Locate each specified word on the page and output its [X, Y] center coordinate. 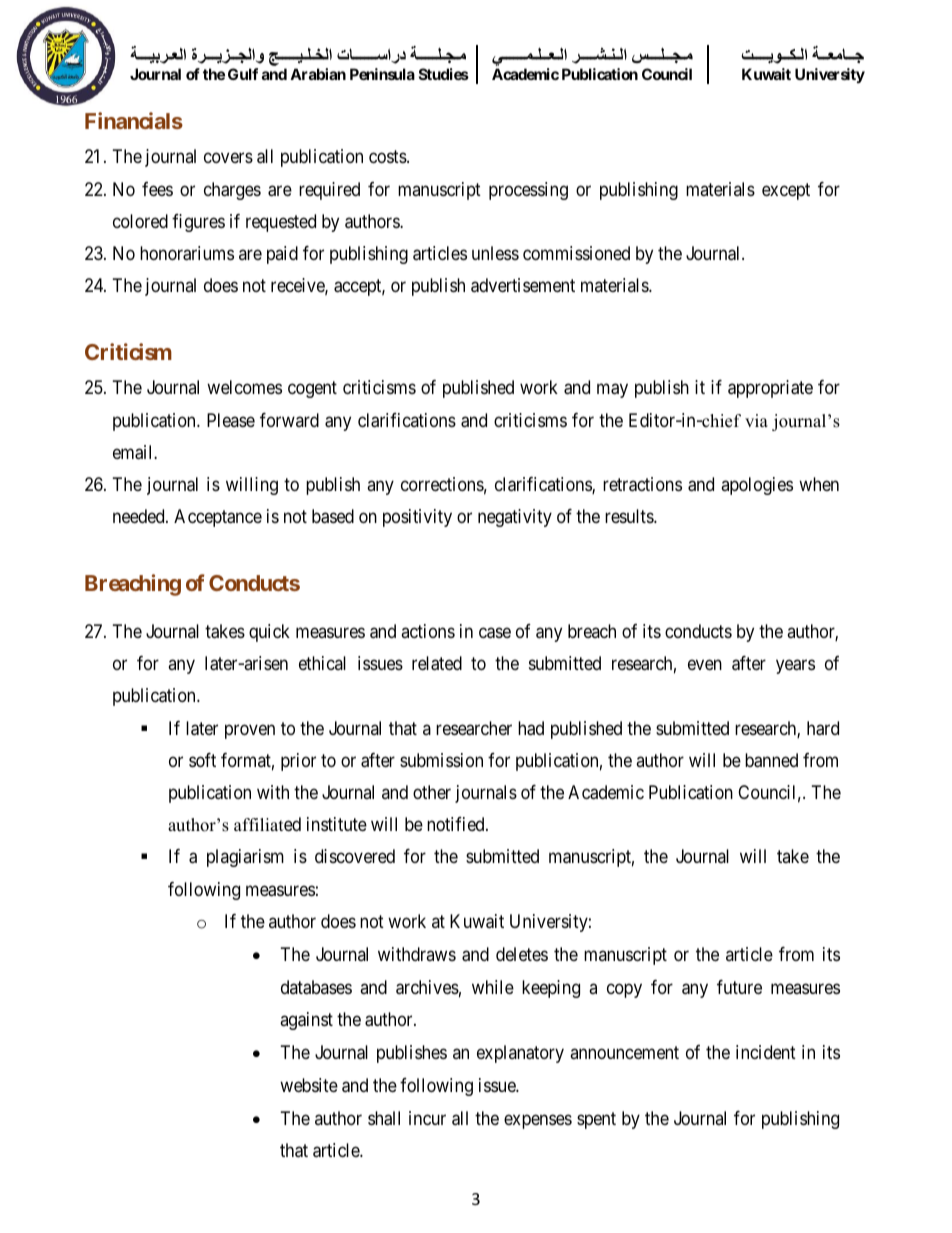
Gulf [243, 74]
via [756, 420]
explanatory [520, 1054]
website [309, 1085]
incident [766, 1052]
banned [771, 760]
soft [202, 760]
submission [441, 760]
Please [231, 420]
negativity [515, 518]
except [786, 191]
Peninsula [382, 74]
